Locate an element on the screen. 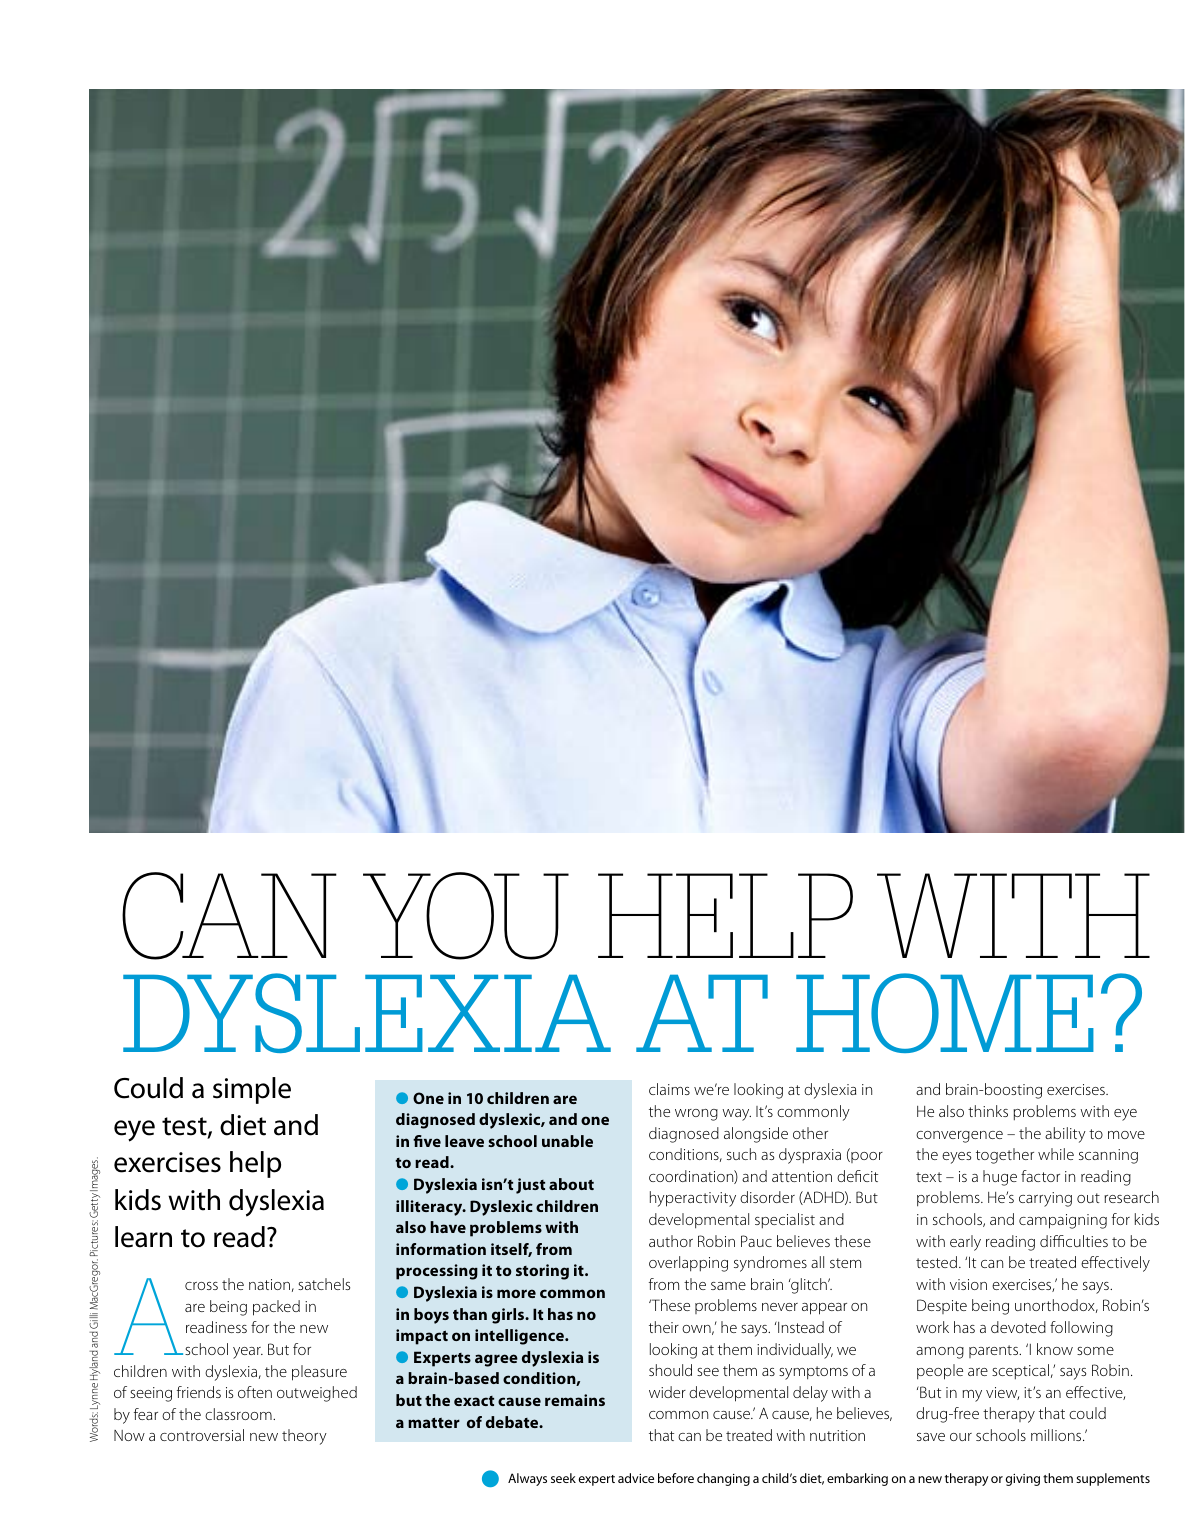 The width and height of the screenshot is (1186, 1537). thinks is located at coordinates (988, 1111).
